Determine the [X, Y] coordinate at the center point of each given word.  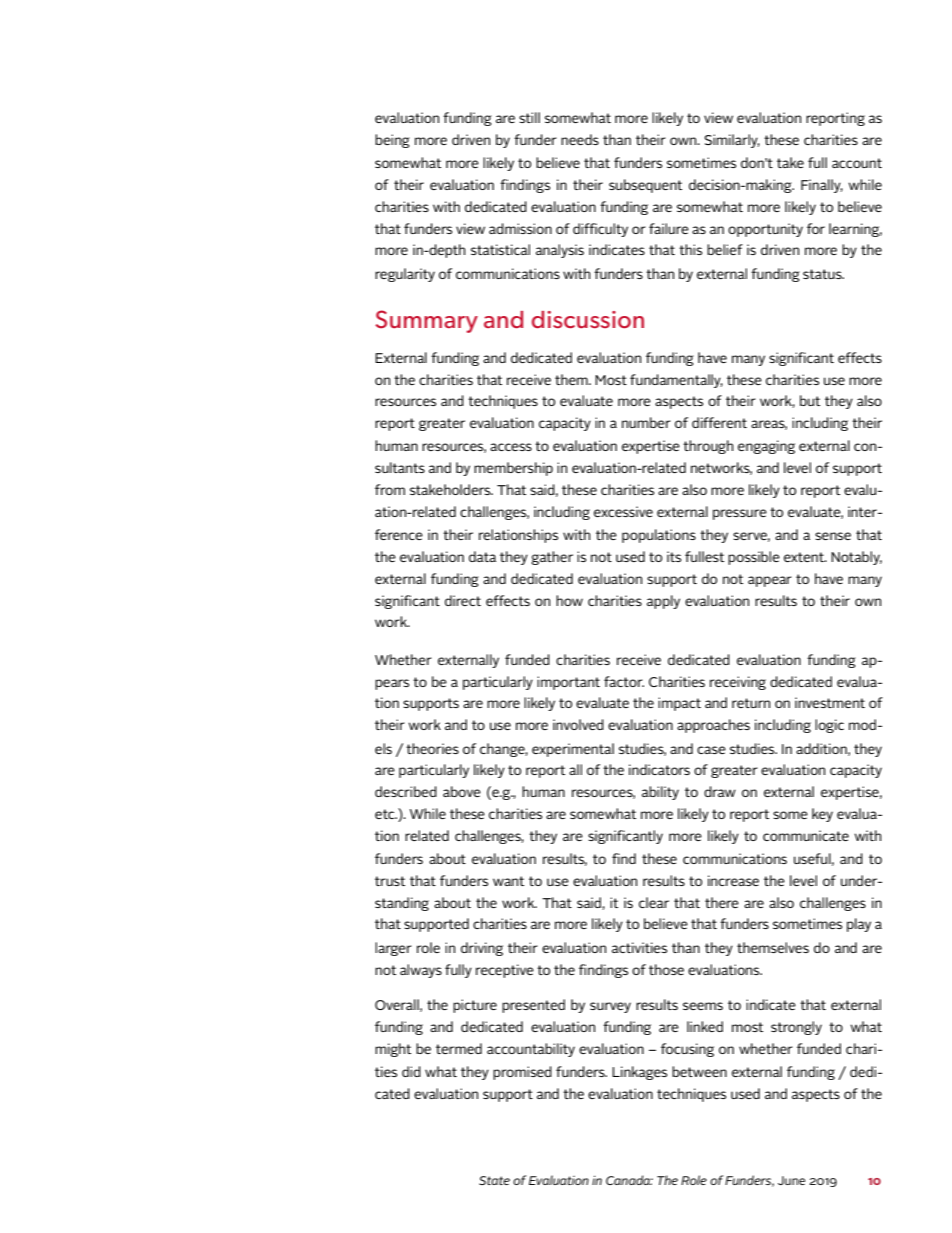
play [859, 925]
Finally [822, 186]
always [421, 971]
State [494, 1180]
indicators [659, 769]
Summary [426, 321]
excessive [623, 511]
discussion [588, 319]
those [666, 969]
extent [805, 557]
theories [432, 748]
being [392, 141]
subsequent [645, 186]
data [482, 556]
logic [829, 726]
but [810, 400]
